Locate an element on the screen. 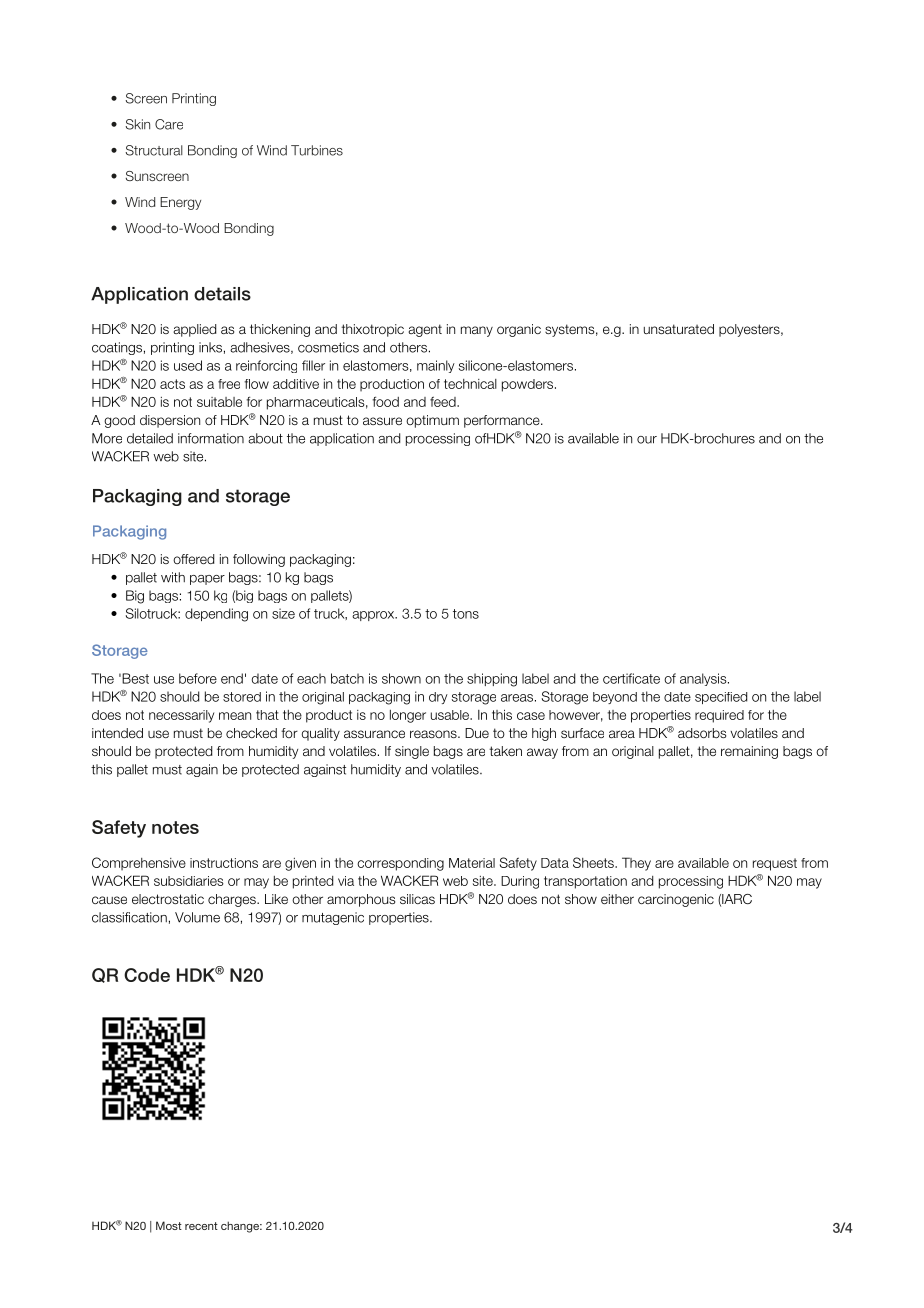 Image resolution: width=924 pixels, height=1308 pixels. Most is located at coordinates (169, 1225).
